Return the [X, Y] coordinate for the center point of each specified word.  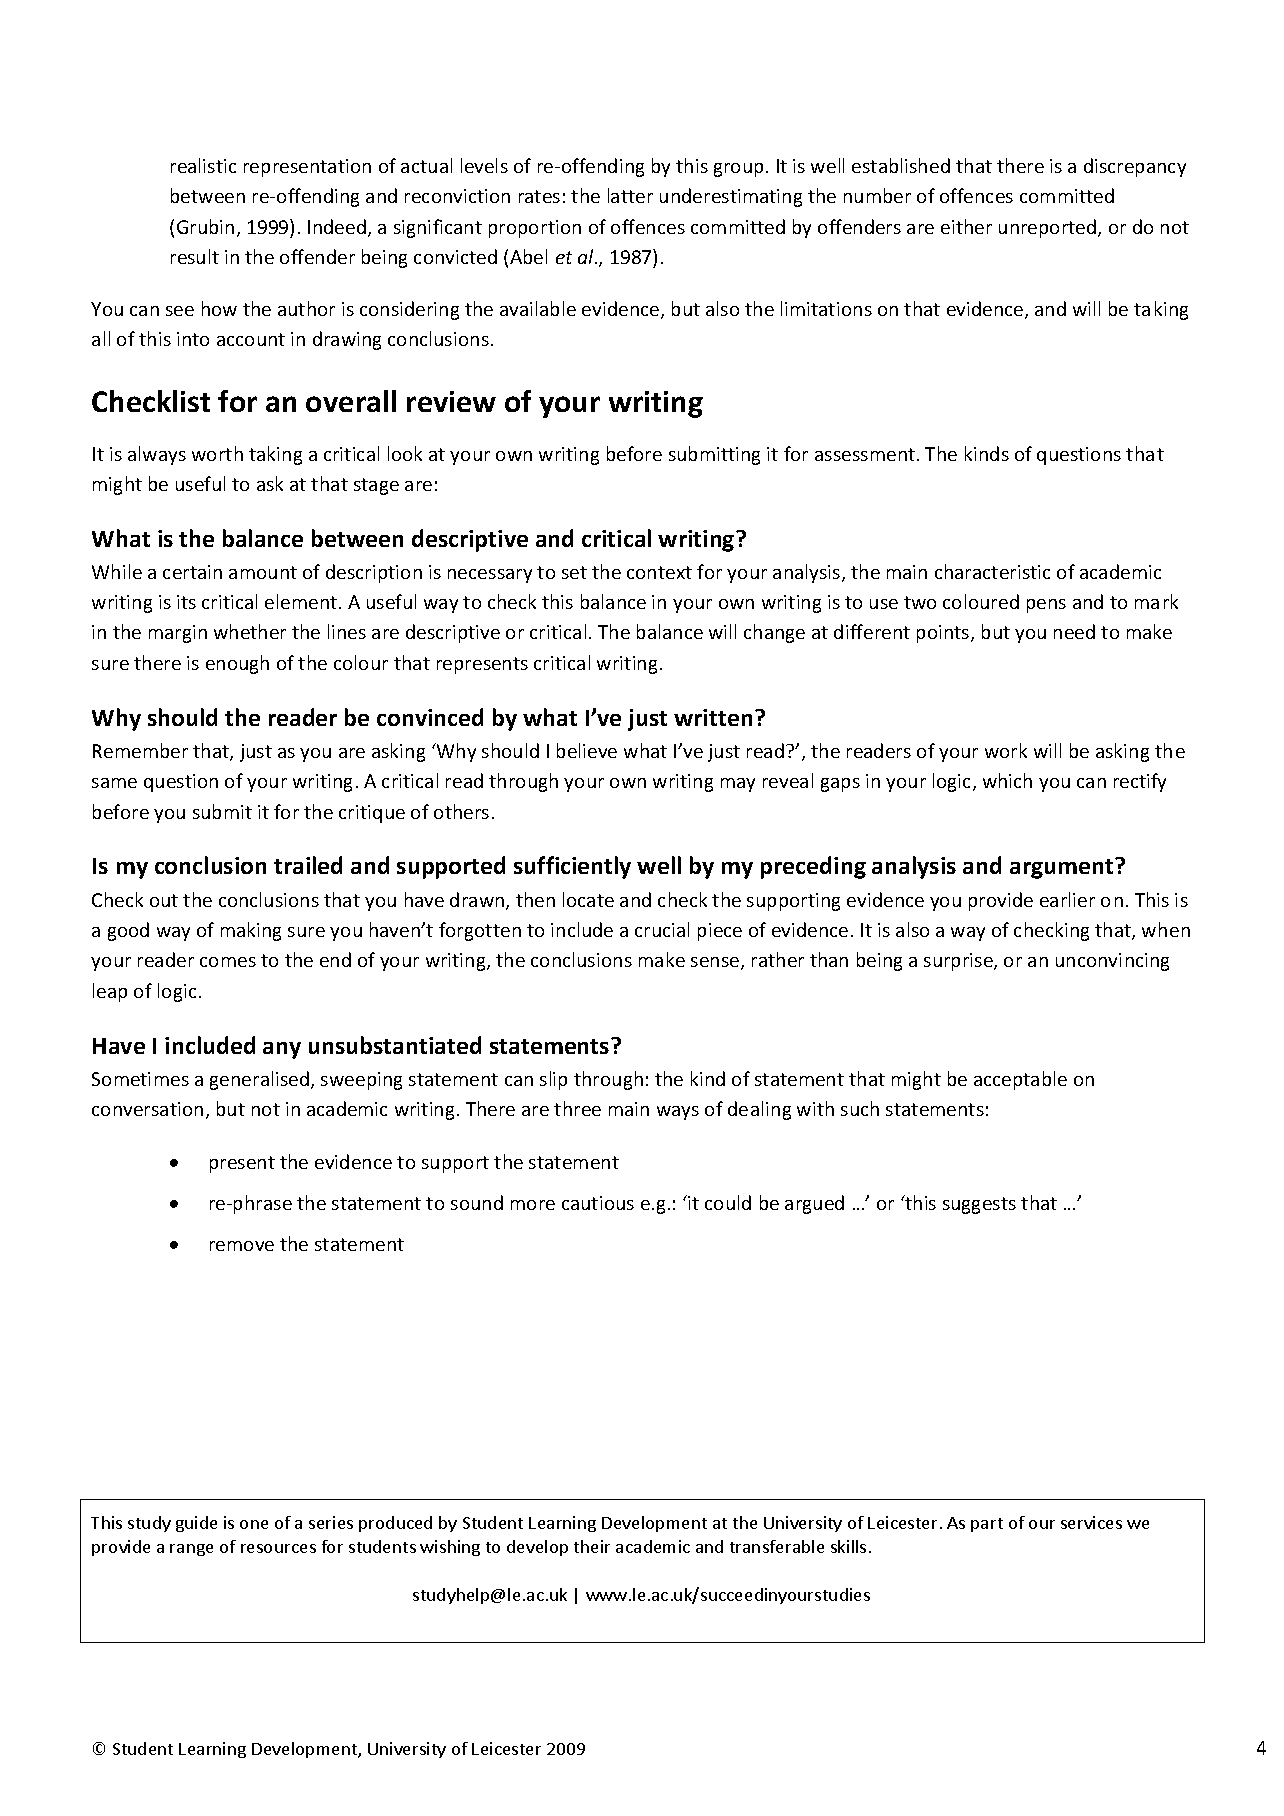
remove [242, 1246]
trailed [308, 865]
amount [263, 572]
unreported [1049, 228]
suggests [979, 1205]
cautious [598, 1203]
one [254, 1524]
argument [1063, 868]
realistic [203, 165]
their [592, 1546]
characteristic [992, 571]
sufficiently [572, 867]
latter [630, 195]
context [659, 572]
